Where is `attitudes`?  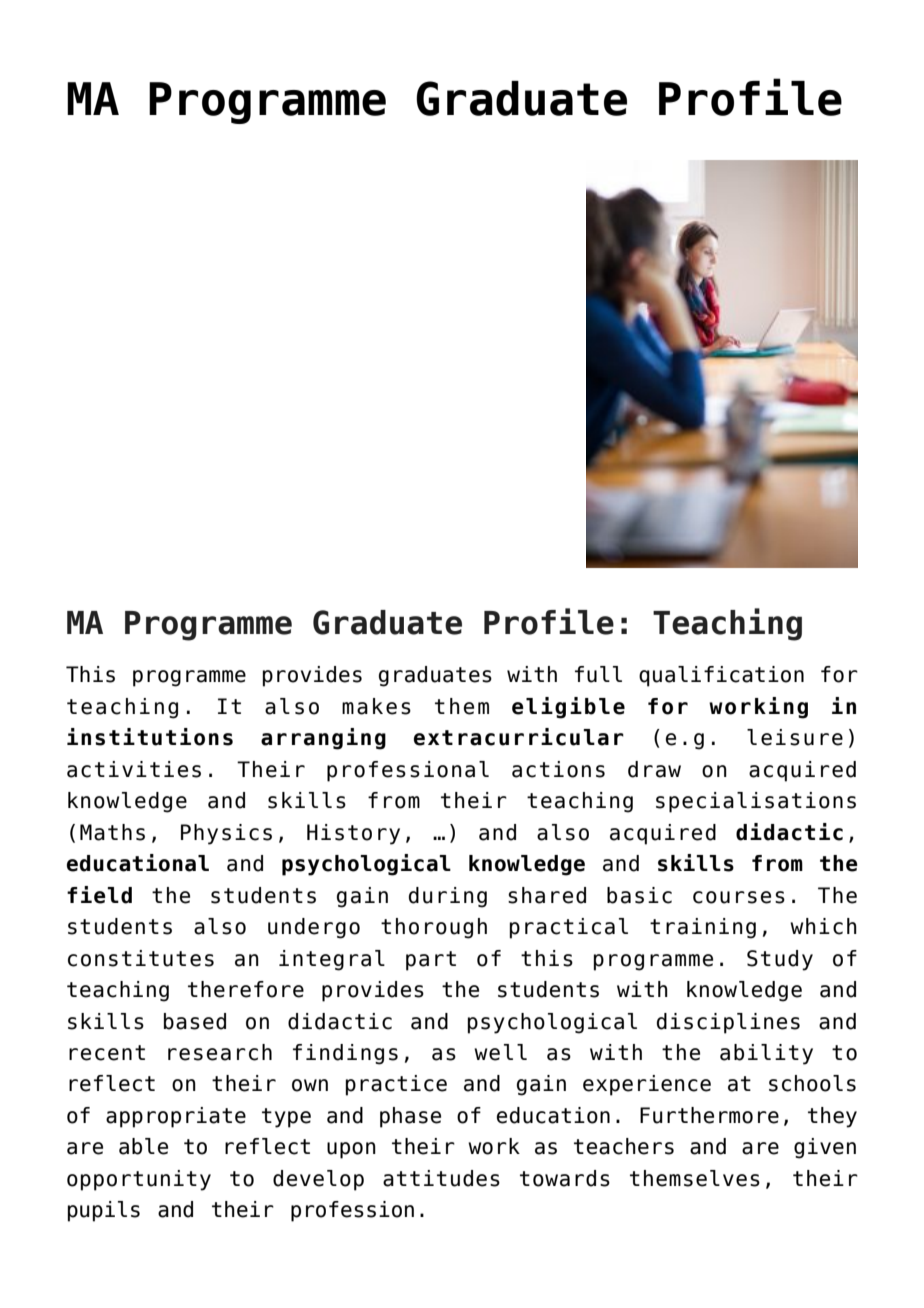 attitudes is located at coordinates (441, 1178).
